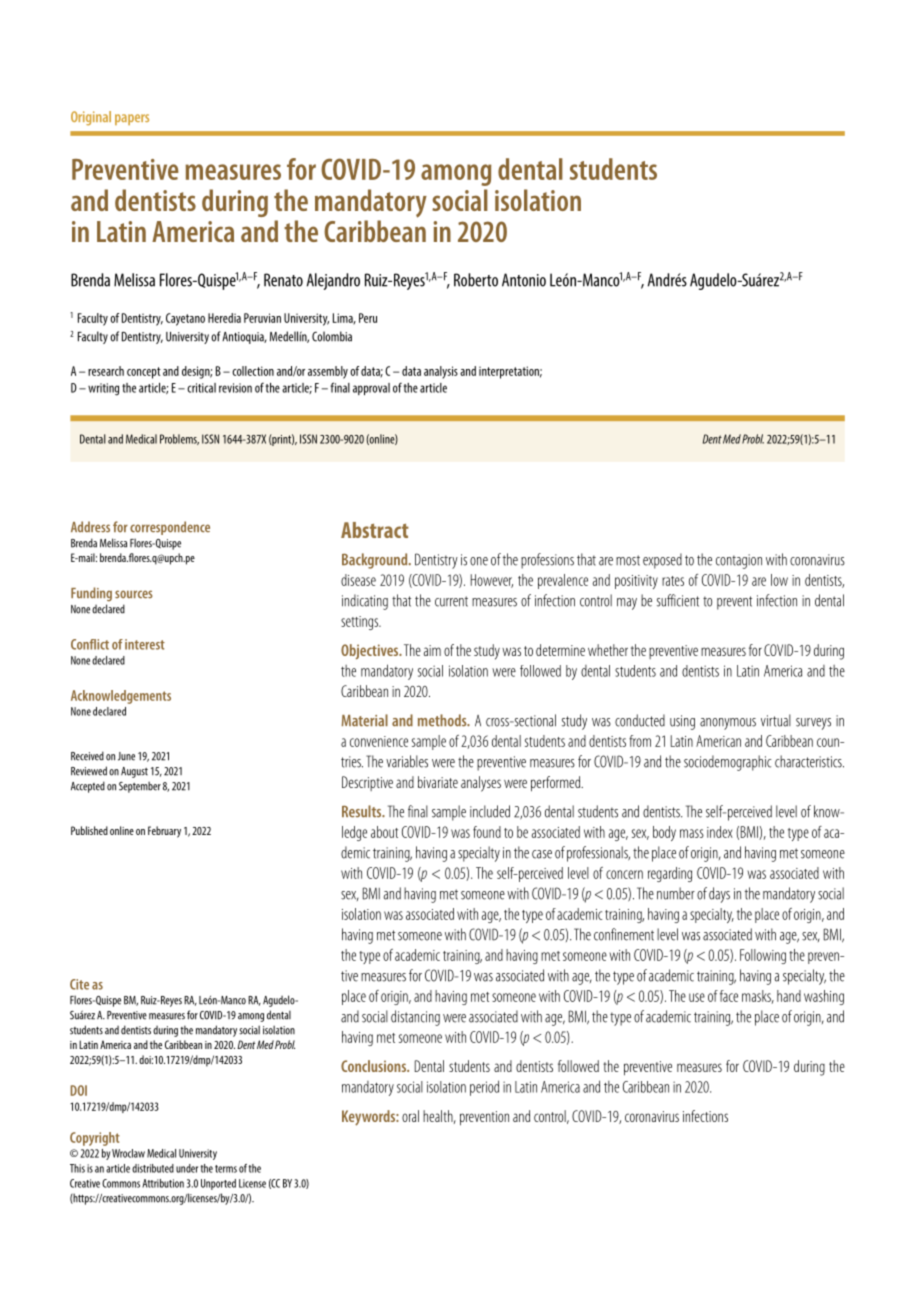  Describe the element at coordinates (410, 1116) in the image. I see `oral` at that location.
